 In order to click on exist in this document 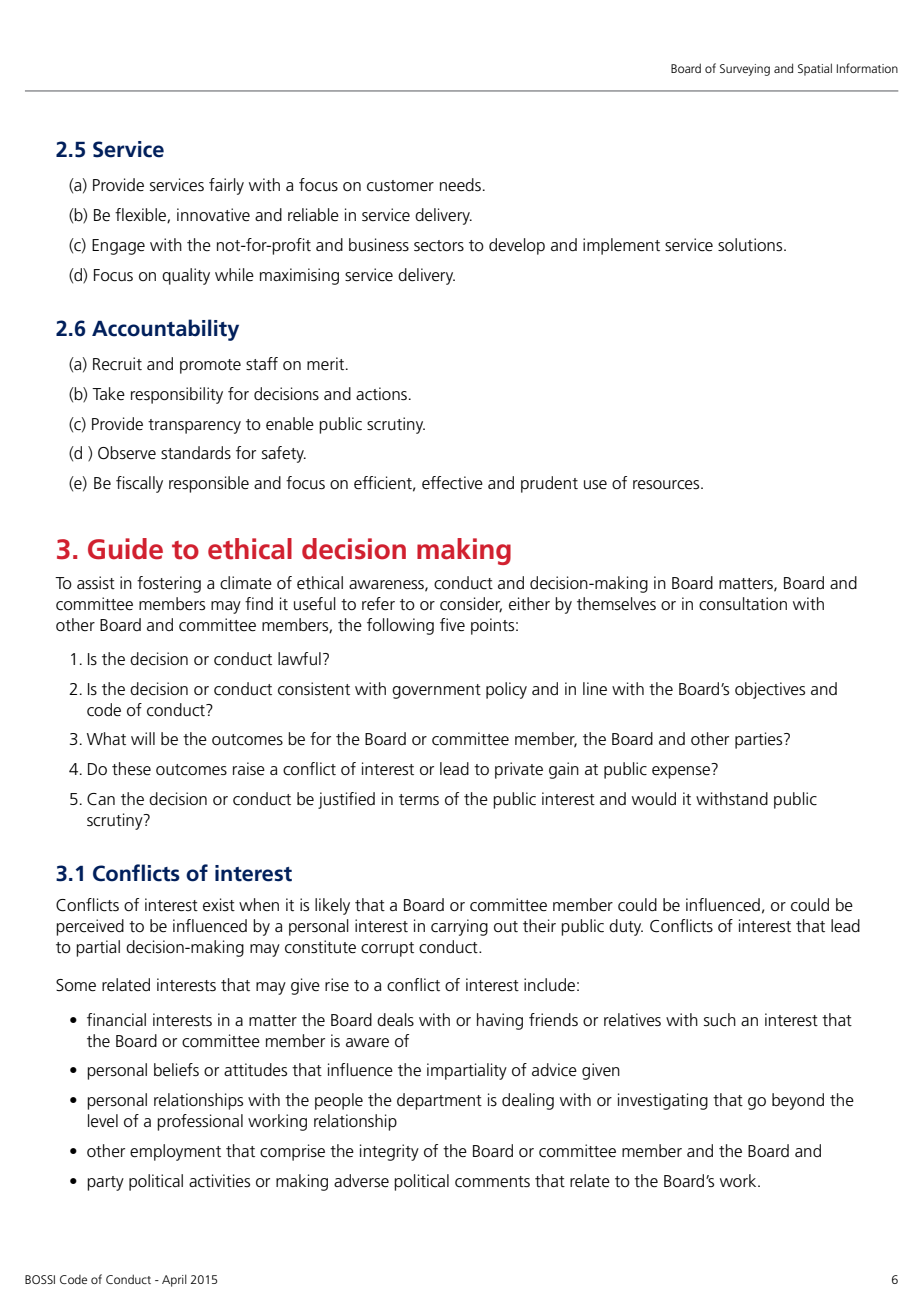, I will do `click(219, 904)`.
